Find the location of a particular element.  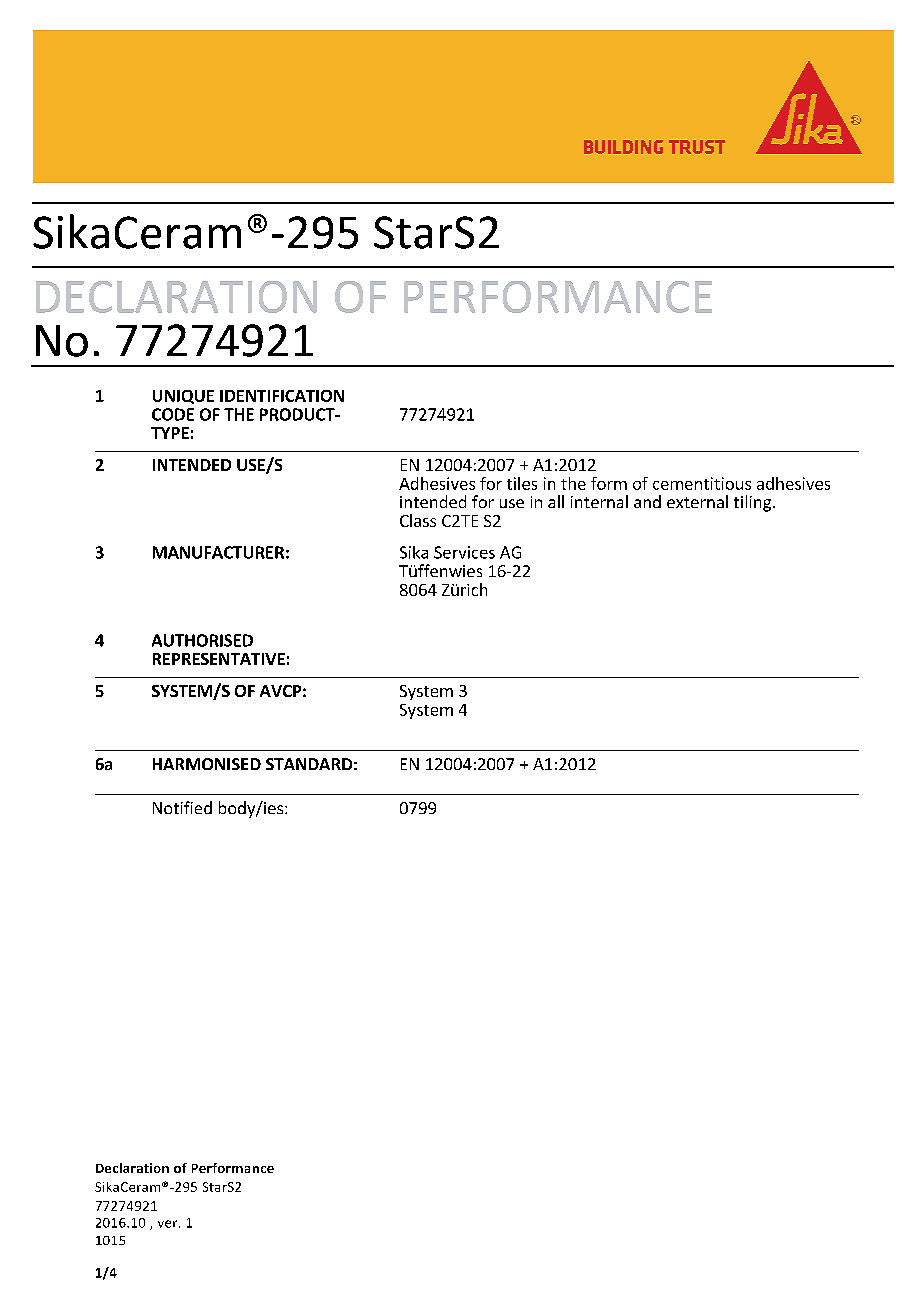

tiles is located at coordinates (522, 483).
